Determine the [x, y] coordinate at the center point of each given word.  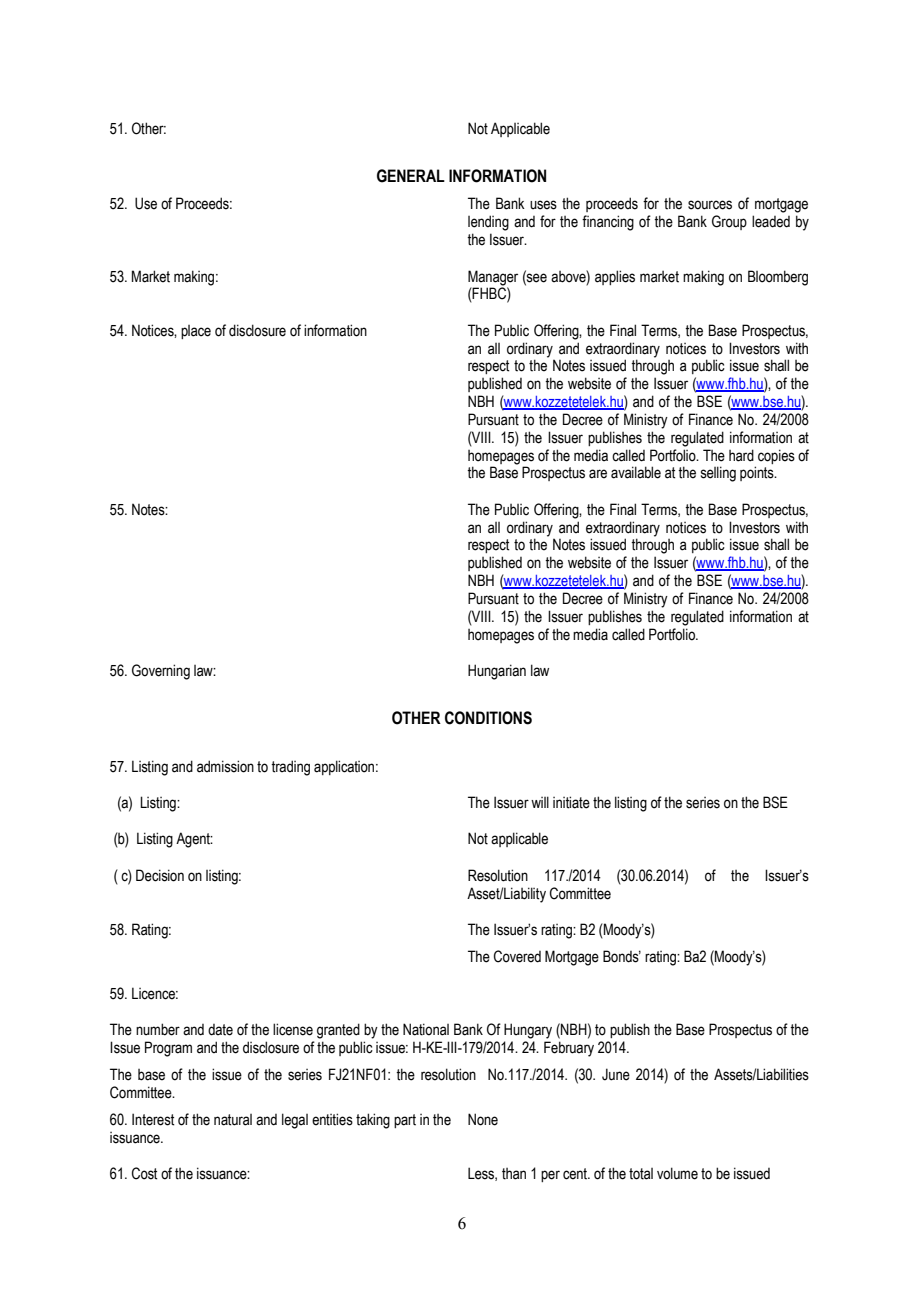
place [196, 332]
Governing [161, 672]
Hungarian [497, 672]
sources [710, 205]
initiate [571, 802]
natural [233, 1120]
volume [677, 1173]
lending [488, 223]
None [483, 1119]
